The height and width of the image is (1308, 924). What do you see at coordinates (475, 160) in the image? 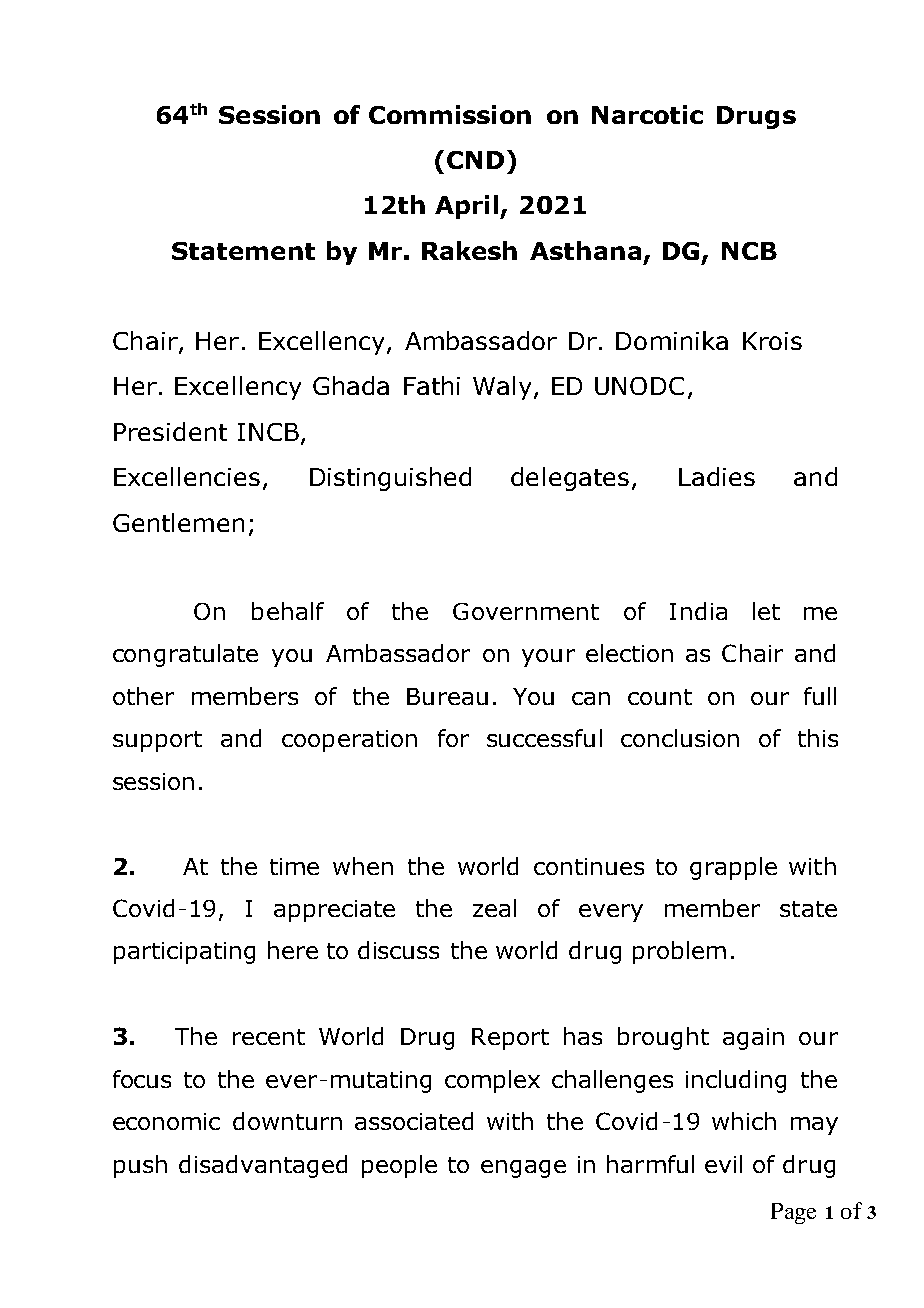
I see `CND` at bounding box center [475, 160].
